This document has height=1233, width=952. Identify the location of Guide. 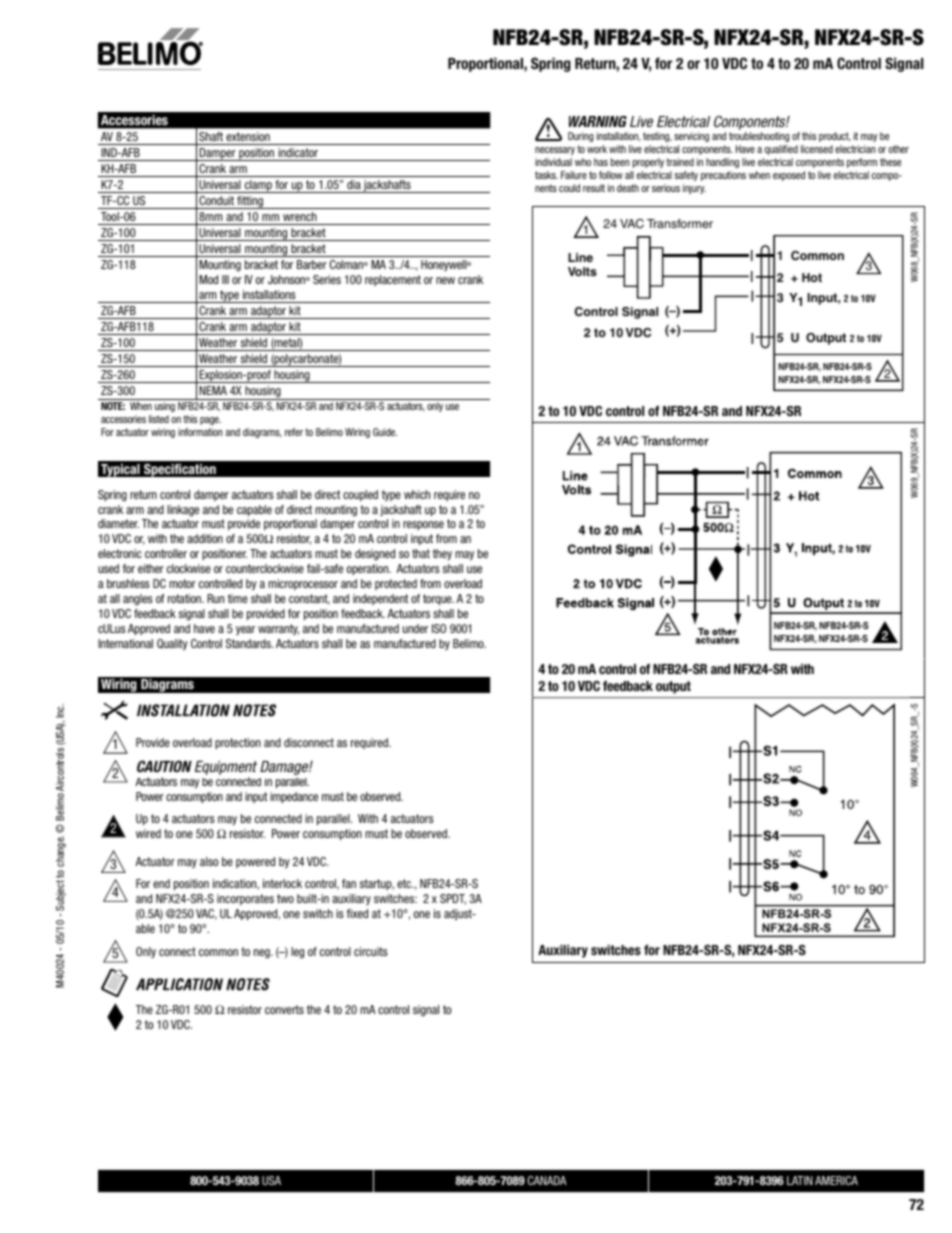
(385, 432).
